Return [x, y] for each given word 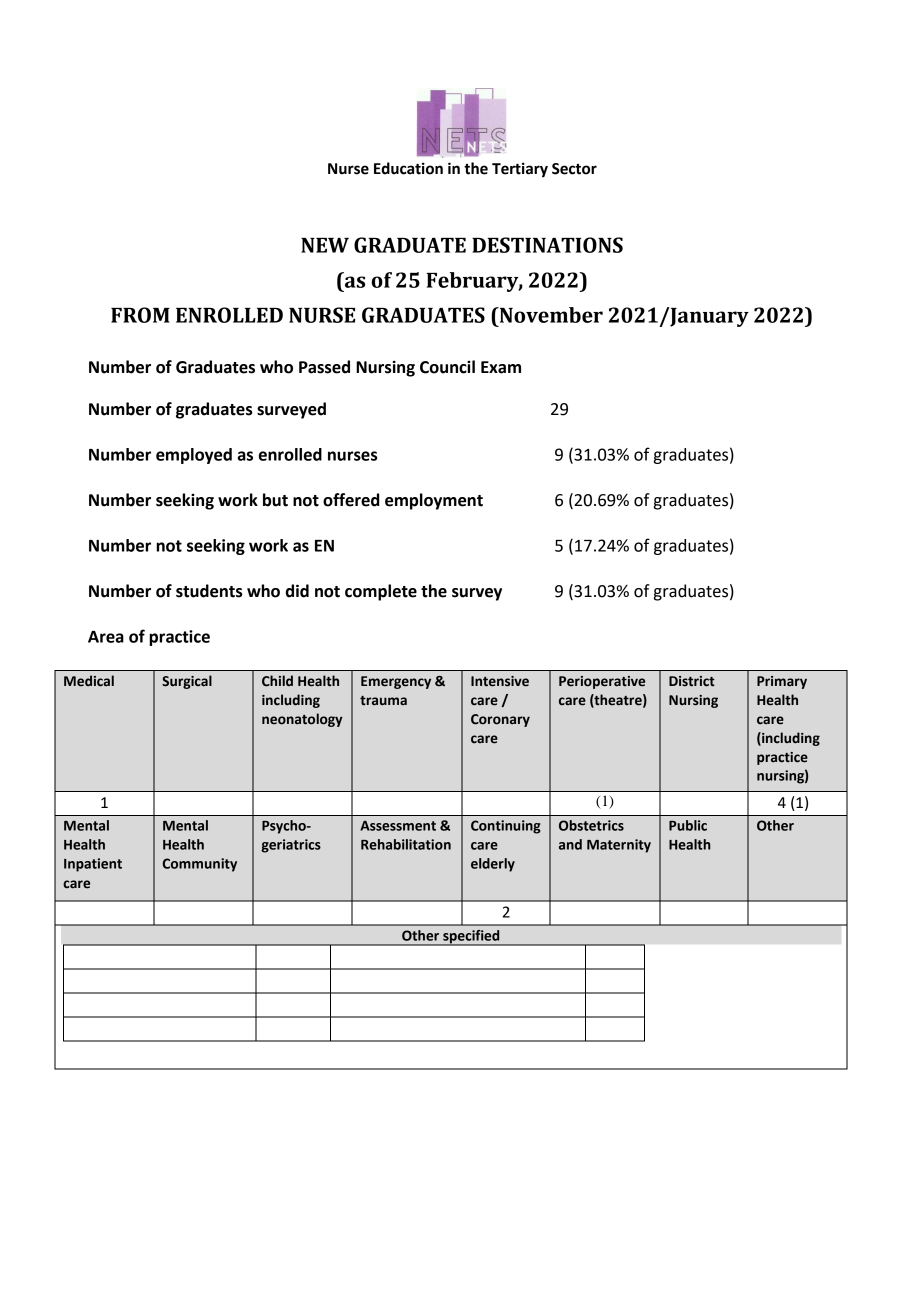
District [692, 681]
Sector [574, 169]
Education [408, 168]
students [209, 591]
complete [381, 592]
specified [471, 938]
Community [199, 865]
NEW [325, 245]
